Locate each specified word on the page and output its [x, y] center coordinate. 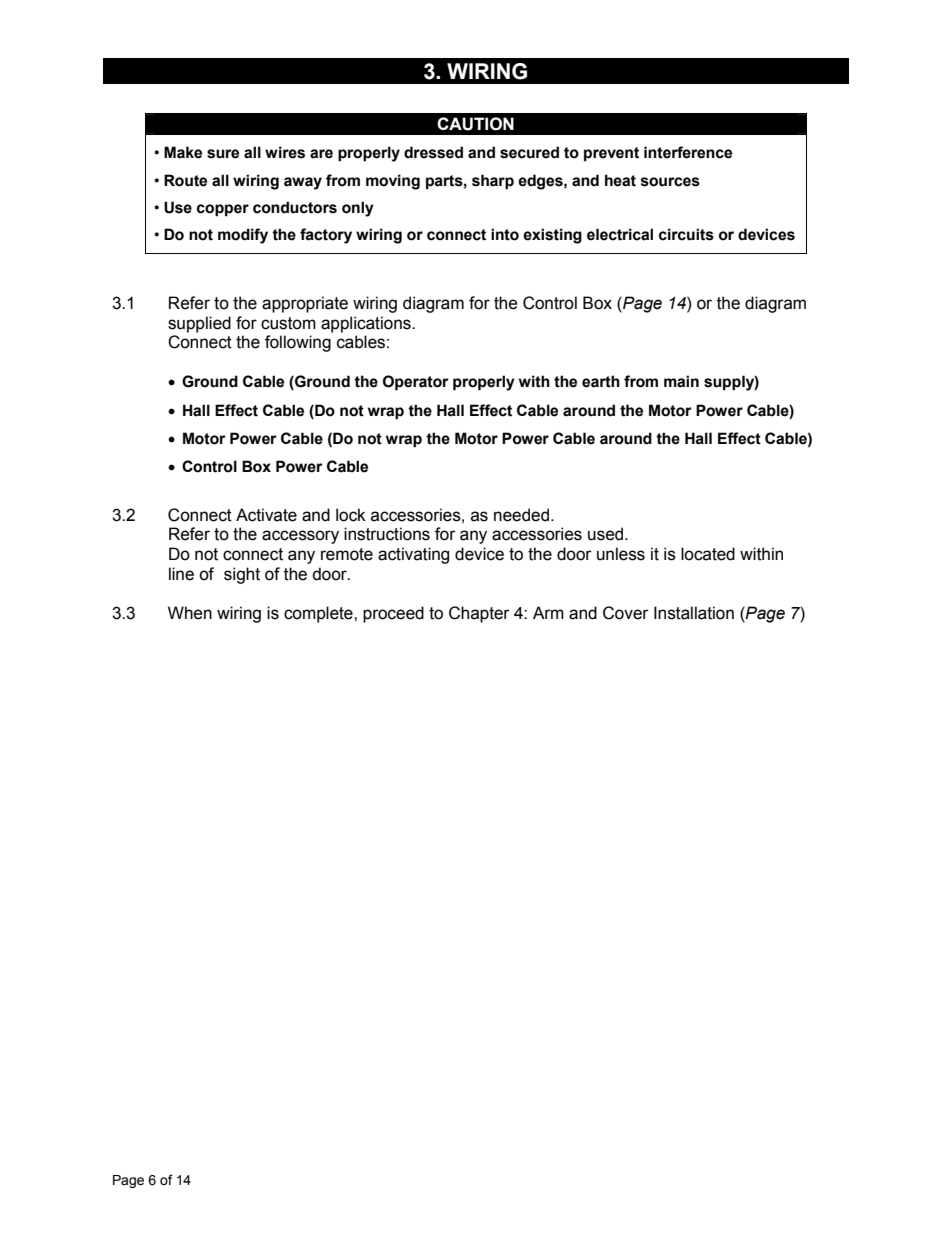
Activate [266, 515]
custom [288, 323]
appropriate [305, 304]
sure [223, 154]
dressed [433, 152]
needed [523, 515]
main [681, 381]
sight [242, 575]
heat [620, 180]
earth [601, 381]
